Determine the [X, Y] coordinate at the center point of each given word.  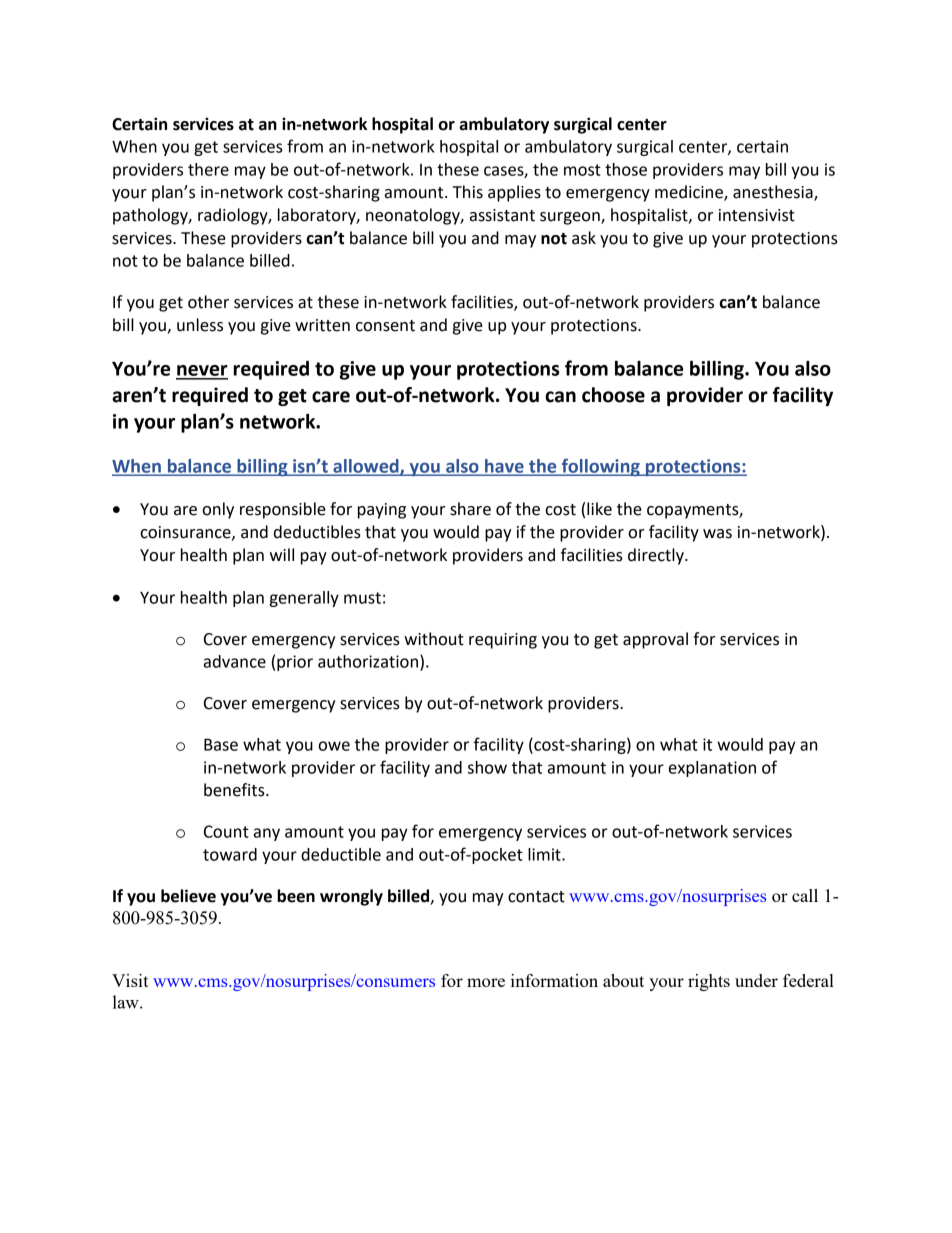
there [208, 169]
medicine [690, 193]
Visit [130, 980]
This [468, 192]
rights [709, 982]
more [486, 982]
